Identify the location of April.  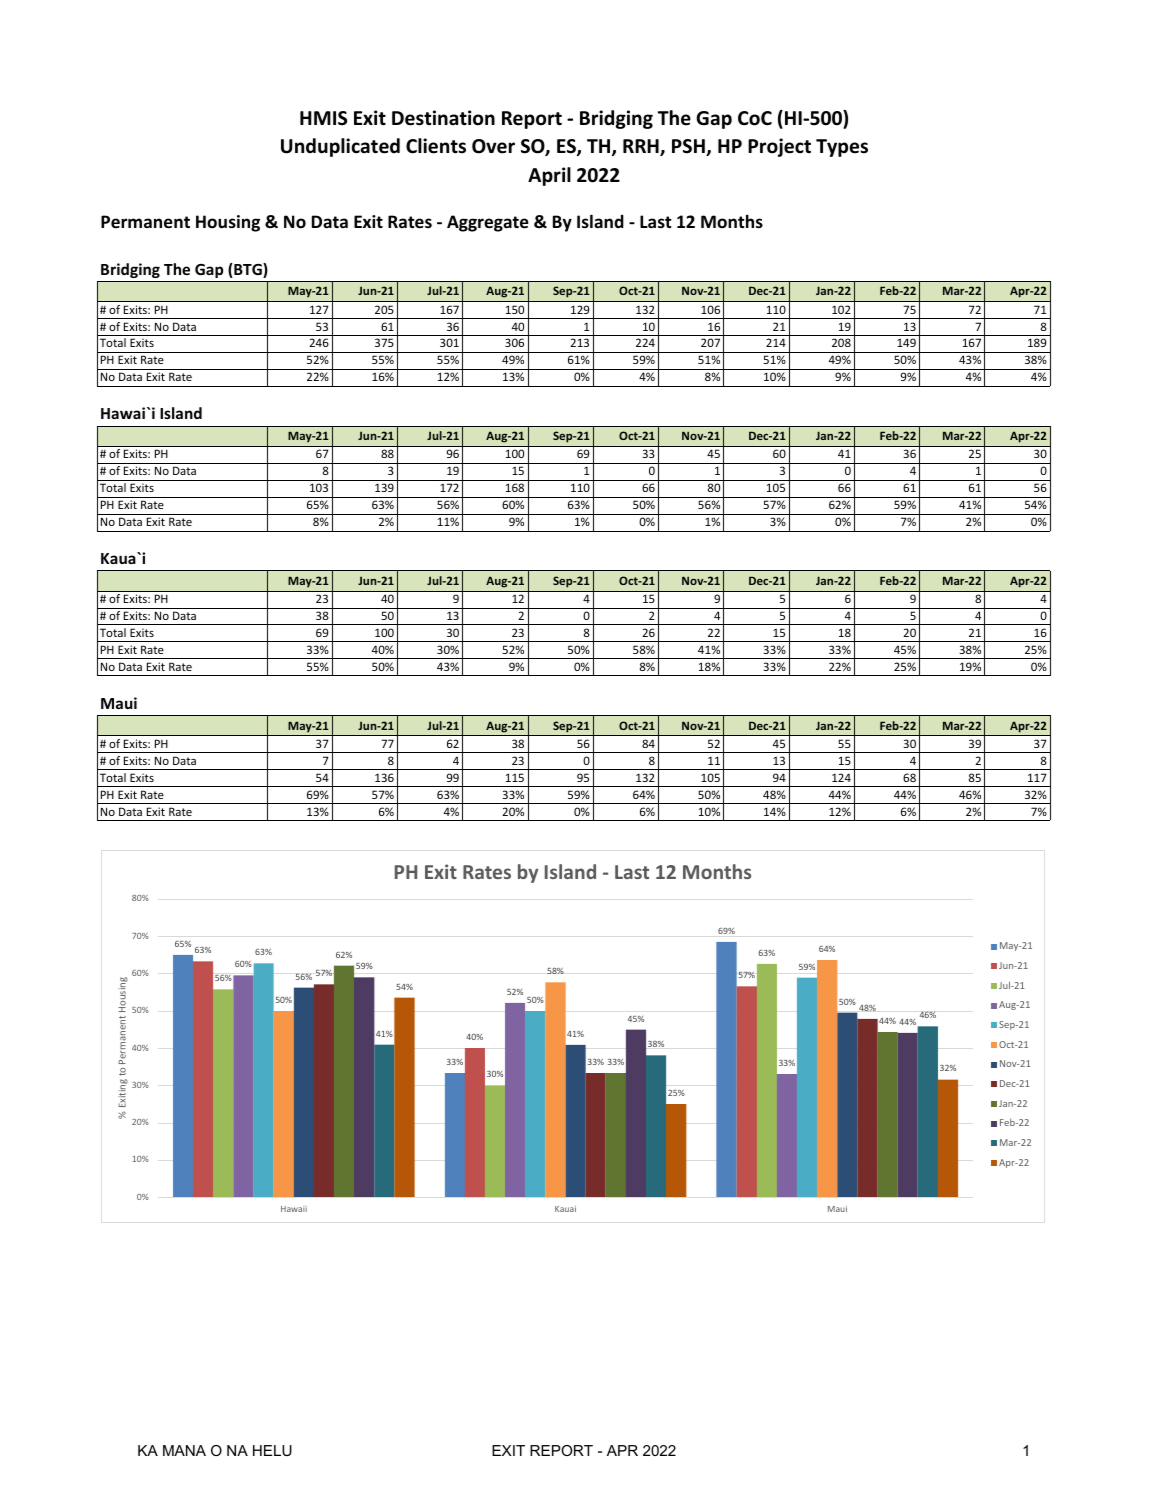
(549, 176).
